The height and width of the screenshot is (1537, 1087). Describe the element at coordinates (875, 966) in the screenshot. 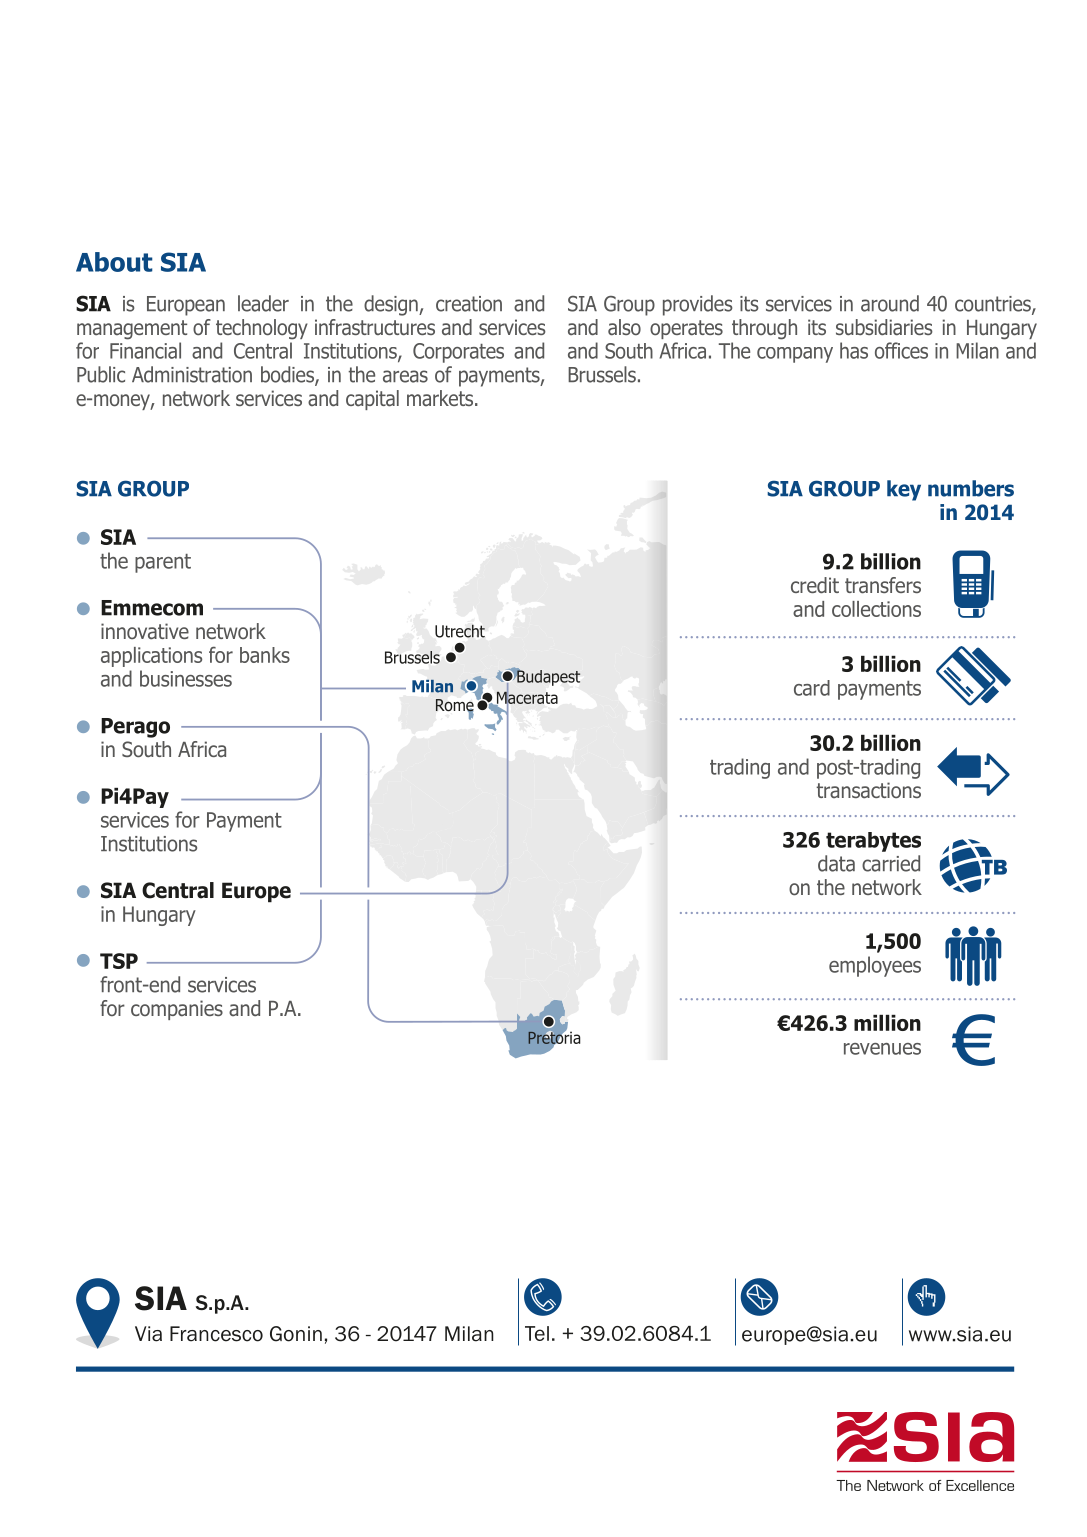

I see `employees` at that location.
